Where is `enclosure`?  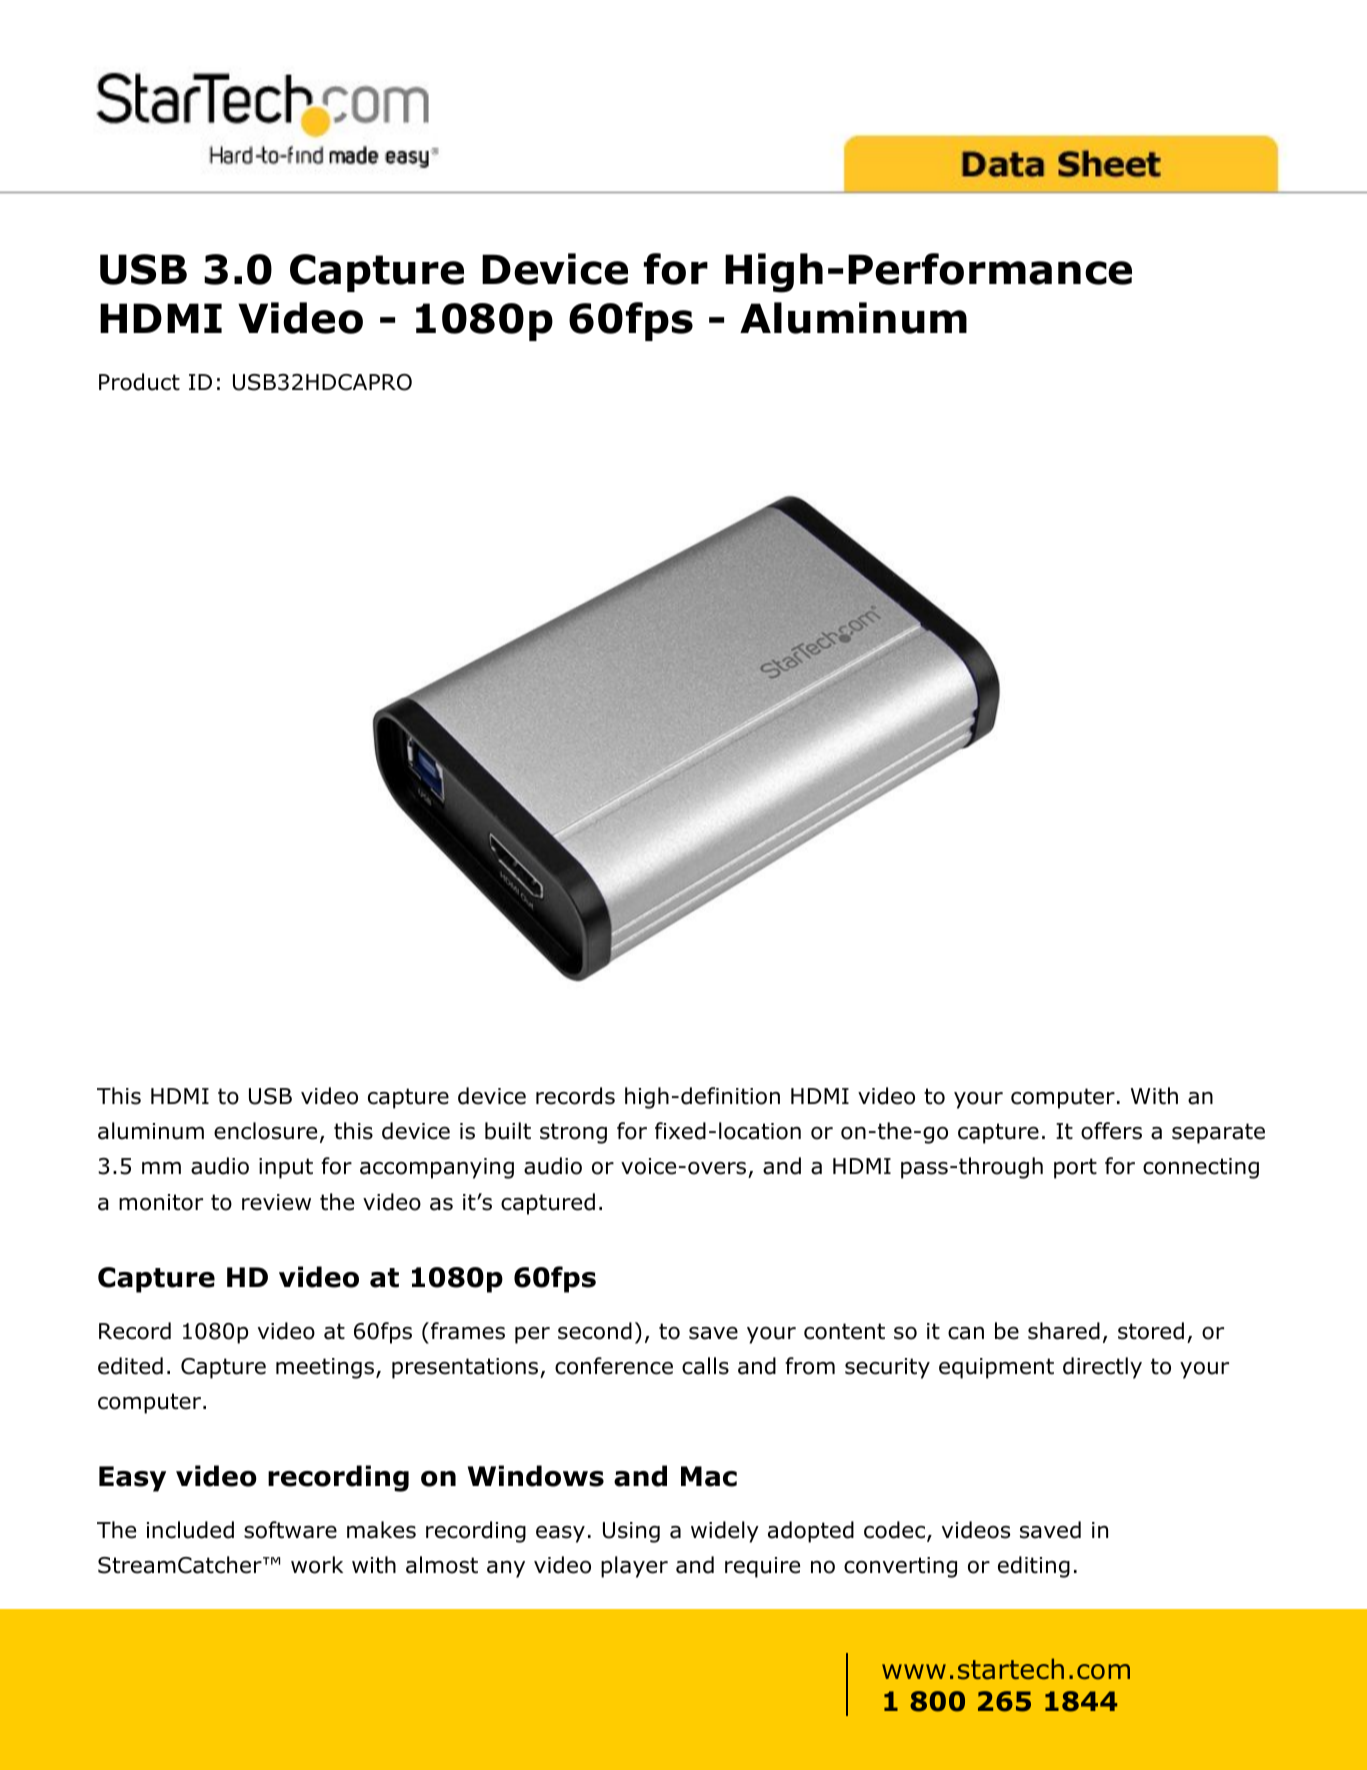
enclosure is located at coordinates (265, 1131).
